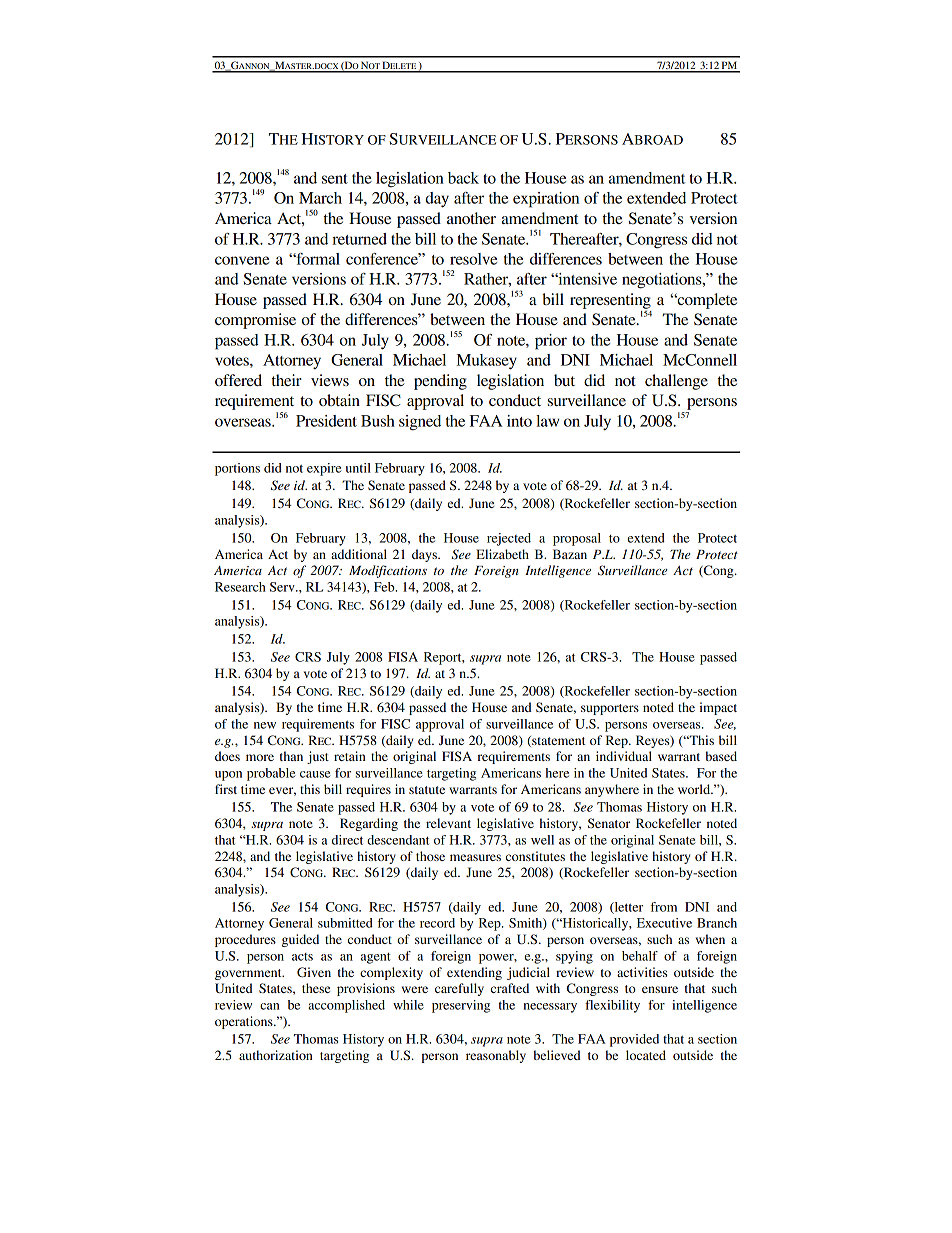 Image resolution: width=952 pixels, height=1233 pixels. What do you see at coordinates (502, 554) in the page?
I see `Elizabeth` at bounding box center [502, 554].
